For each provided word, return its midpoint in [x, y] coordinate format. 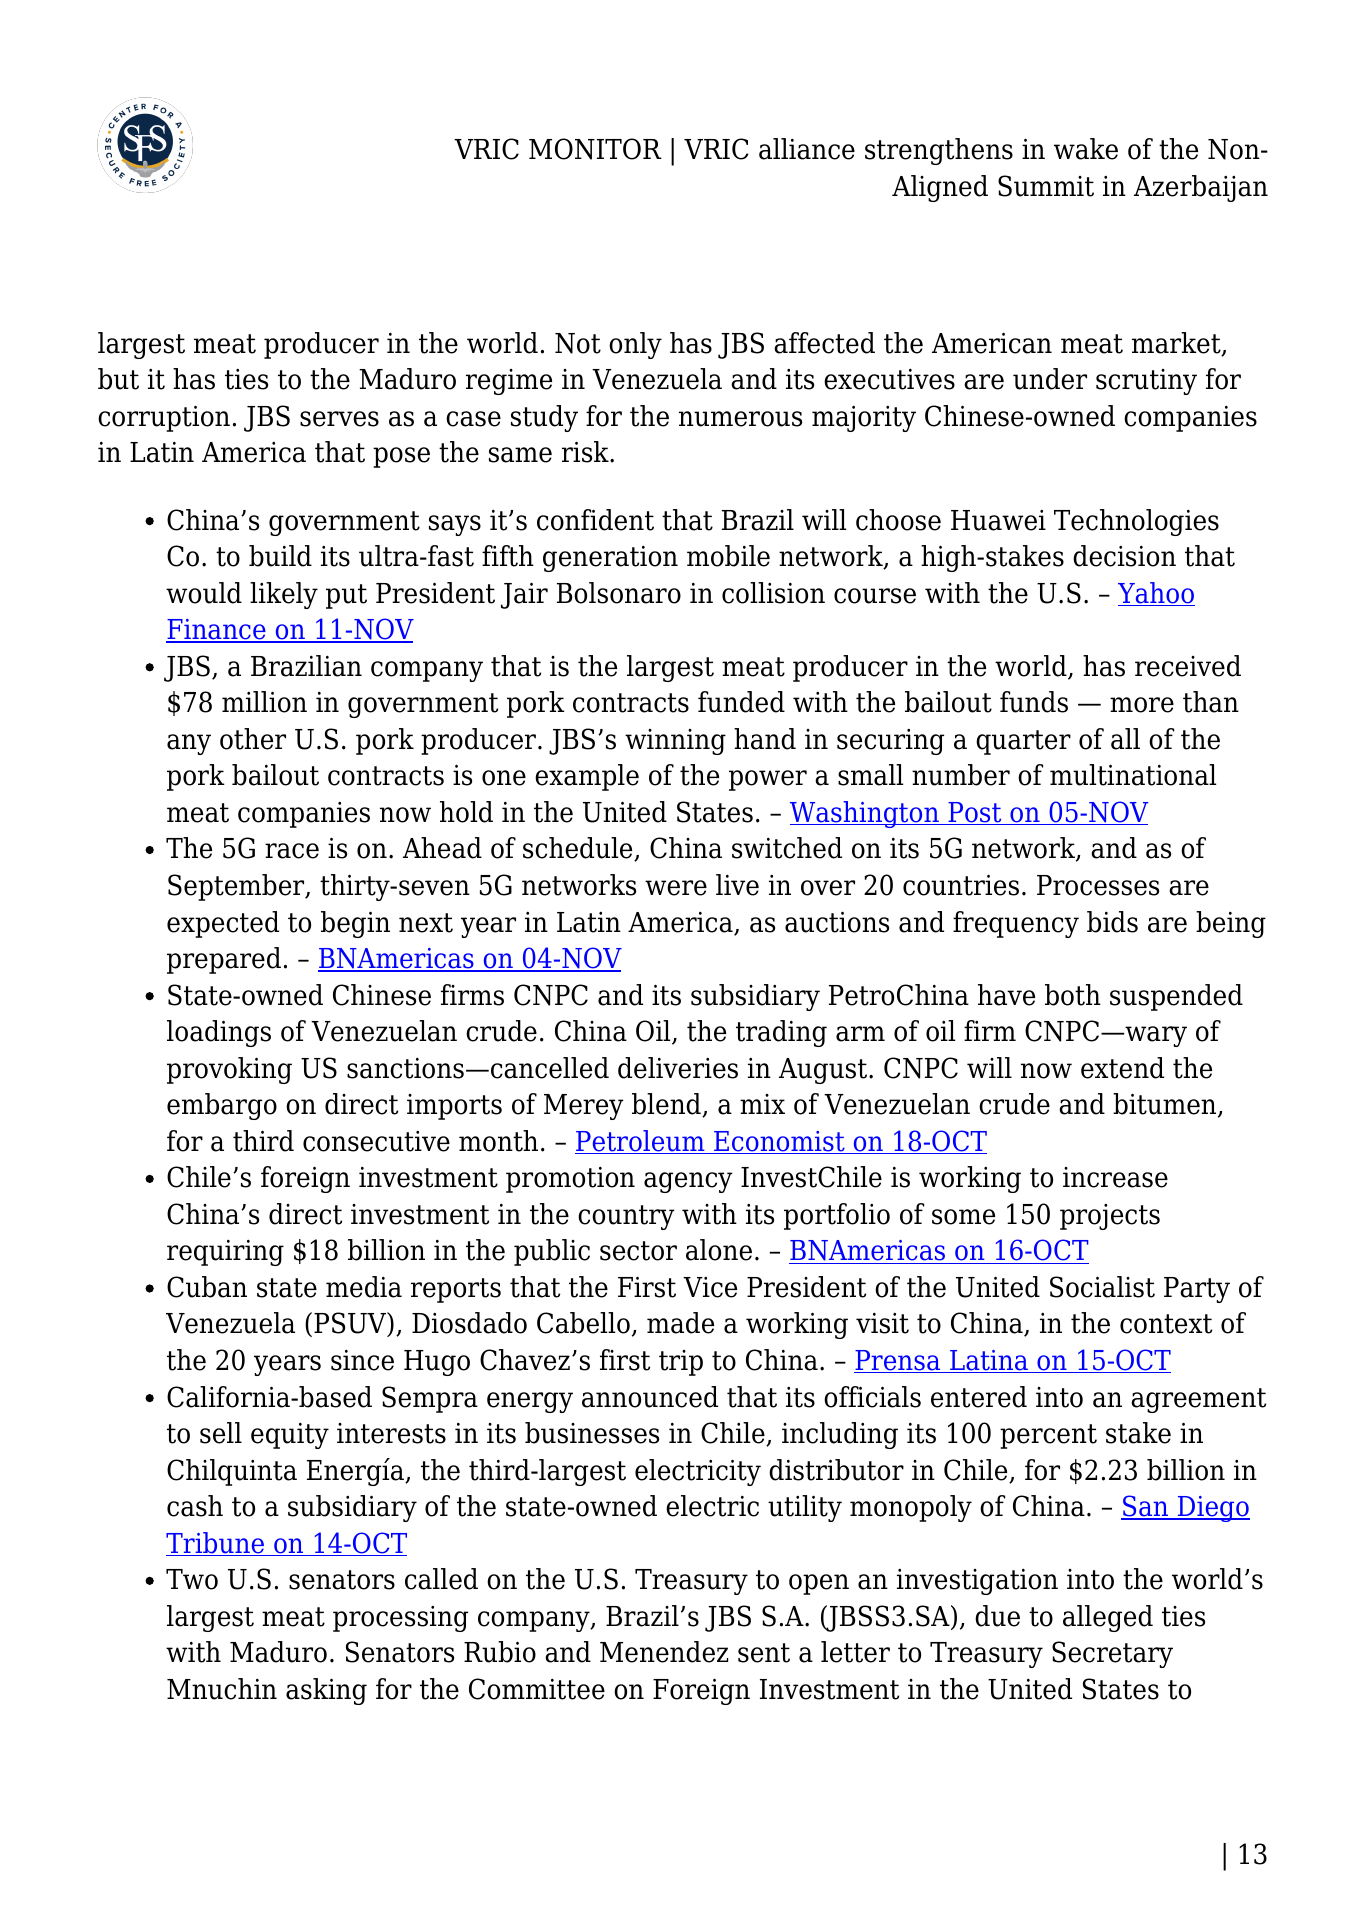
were [676, 888]
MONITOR [595, 149]
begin [355, 924]
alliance [807, 149]
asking [326, 1691]
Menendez [664, 1652]
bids [1112, 922]
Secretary [1112, 1654]
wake [1086, 149]
